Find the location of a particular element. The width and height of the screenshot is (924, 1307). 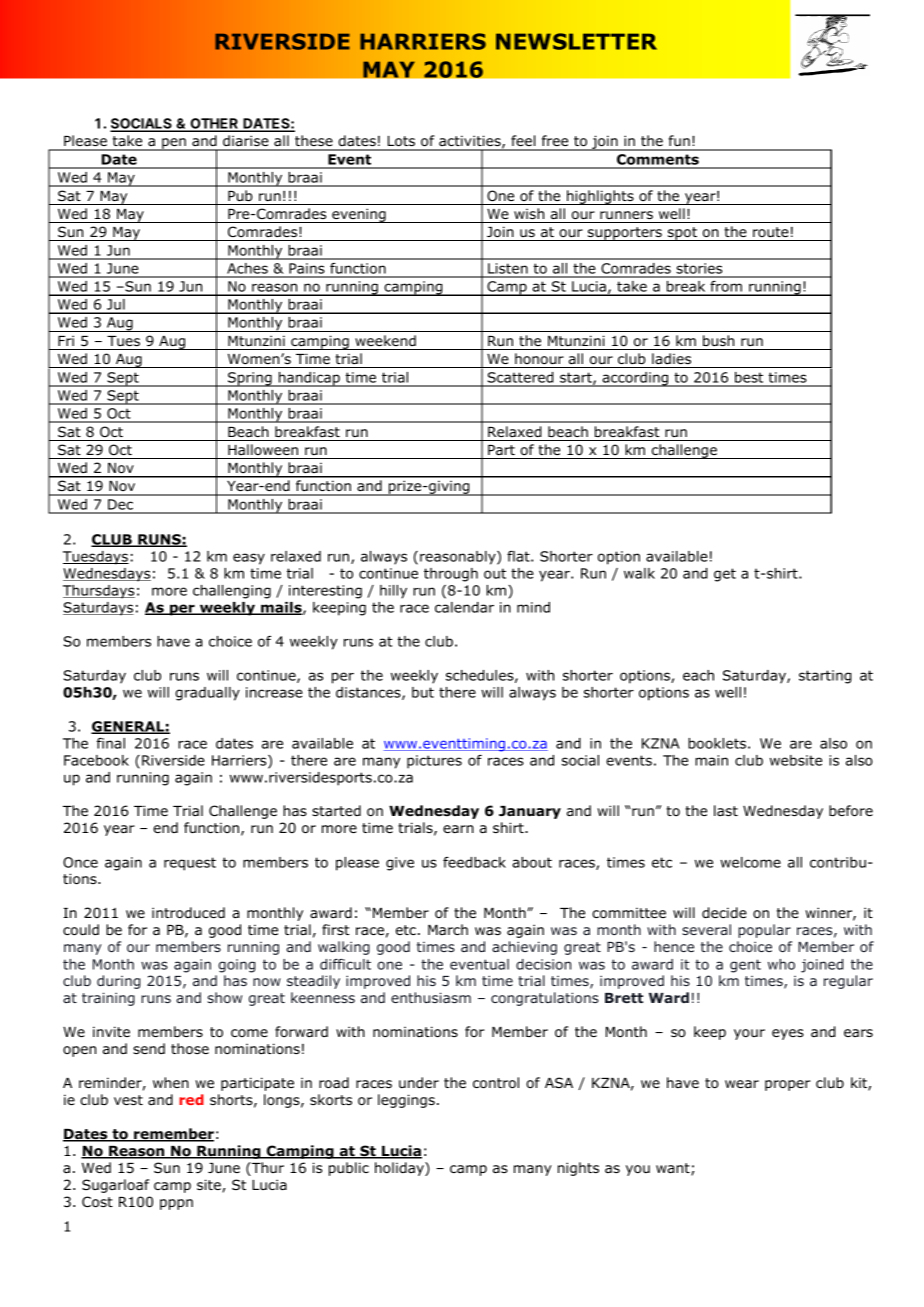

holiday is located at coordinates (400, 1169).
